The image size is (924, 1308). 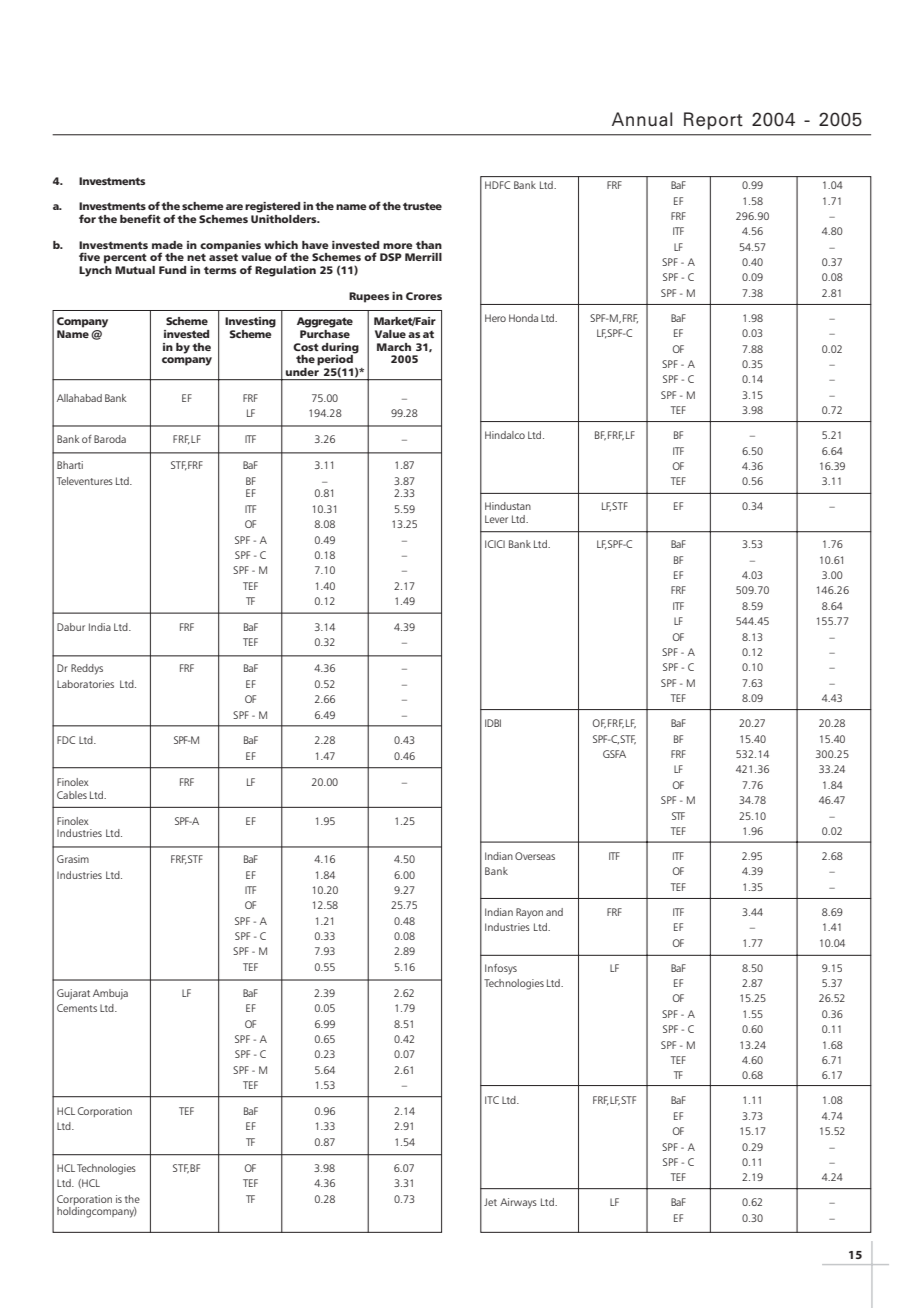 What do you see at coordinates (495, 544) in the page?
I see `ICICI` at bounding box center [495, 544].
